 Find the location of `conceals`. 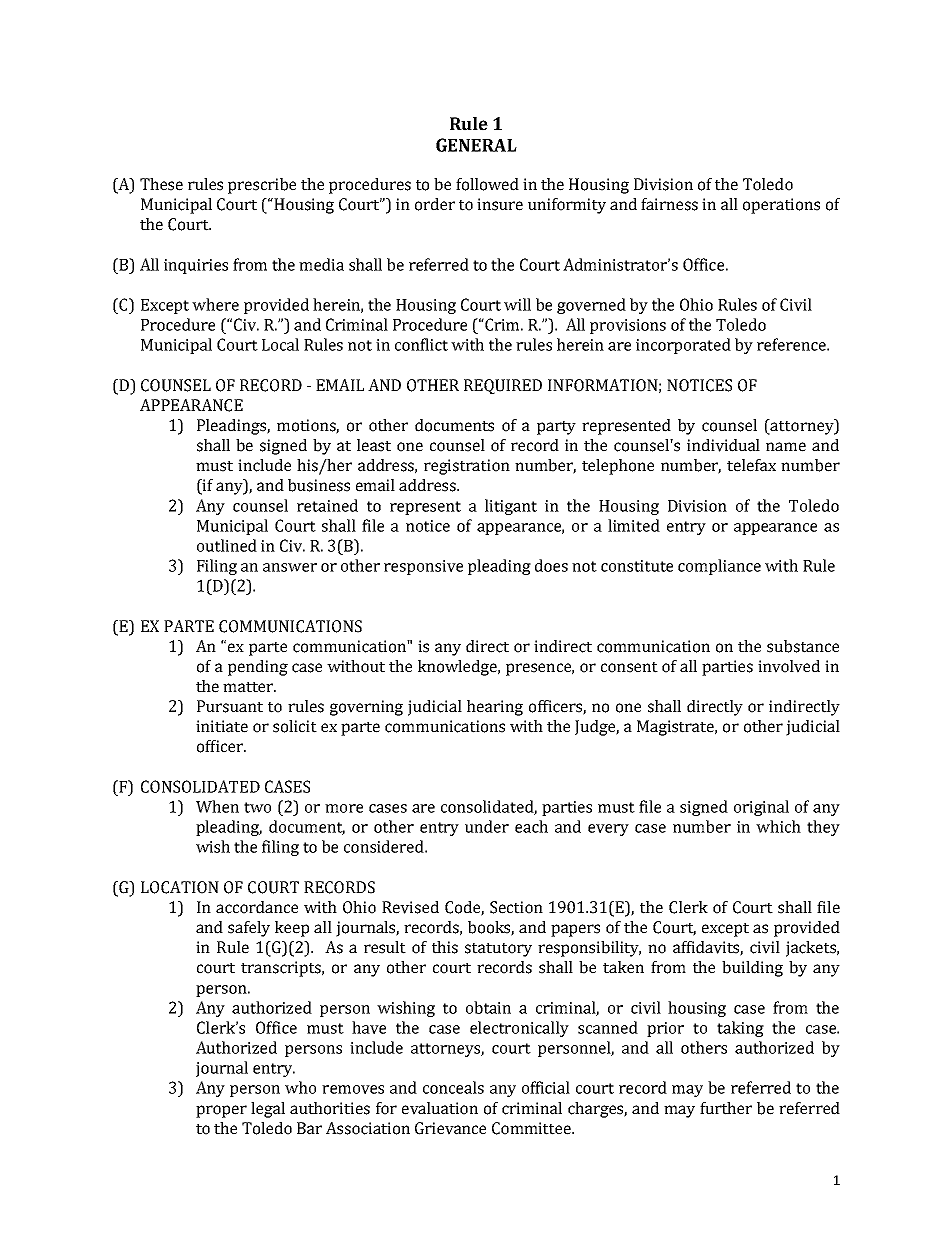

conceals is located at coordinates (453, 1087).
